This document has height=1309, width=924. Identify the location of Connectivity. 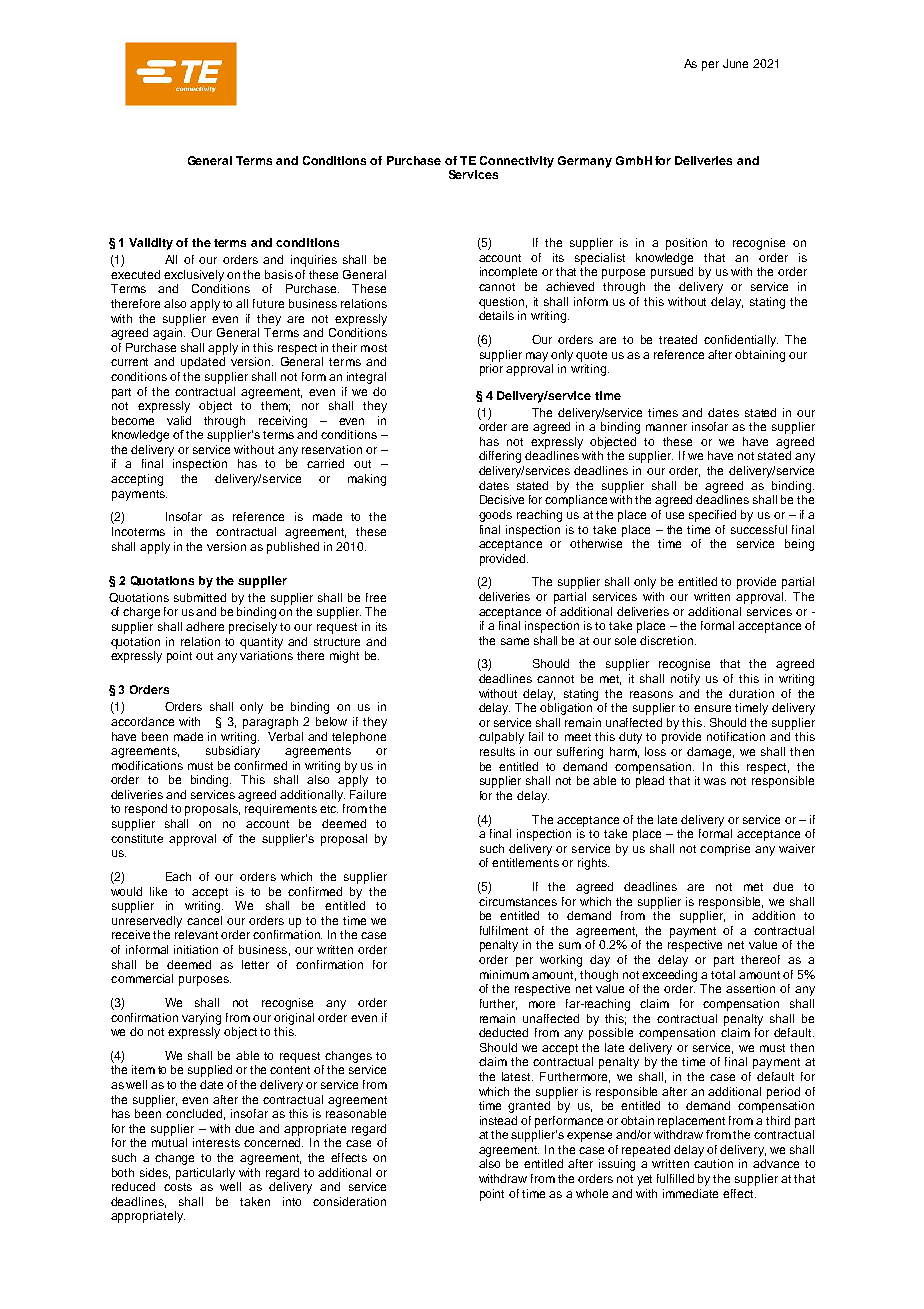
(517, 162).
